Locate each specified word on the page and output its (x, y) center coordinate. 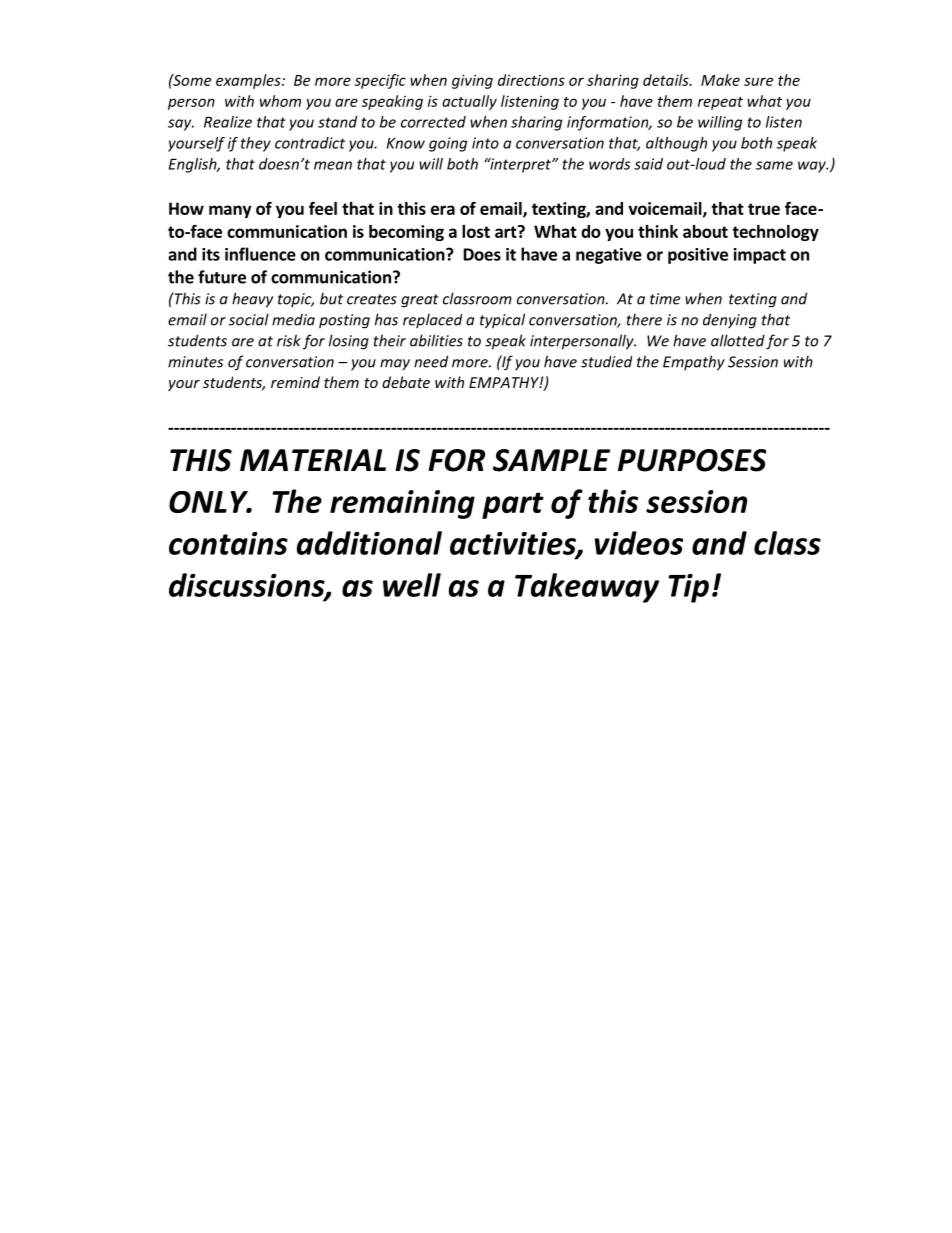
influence (260, 254)
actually (469, 102)
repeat (720, 103)
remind (295, 382)
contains (228, 543)
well (412, 585)
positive (698, 256)
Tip (688, 588)
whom (280, 101)
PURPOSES (692, 460)
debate (406, 382)
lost (476, 231)
